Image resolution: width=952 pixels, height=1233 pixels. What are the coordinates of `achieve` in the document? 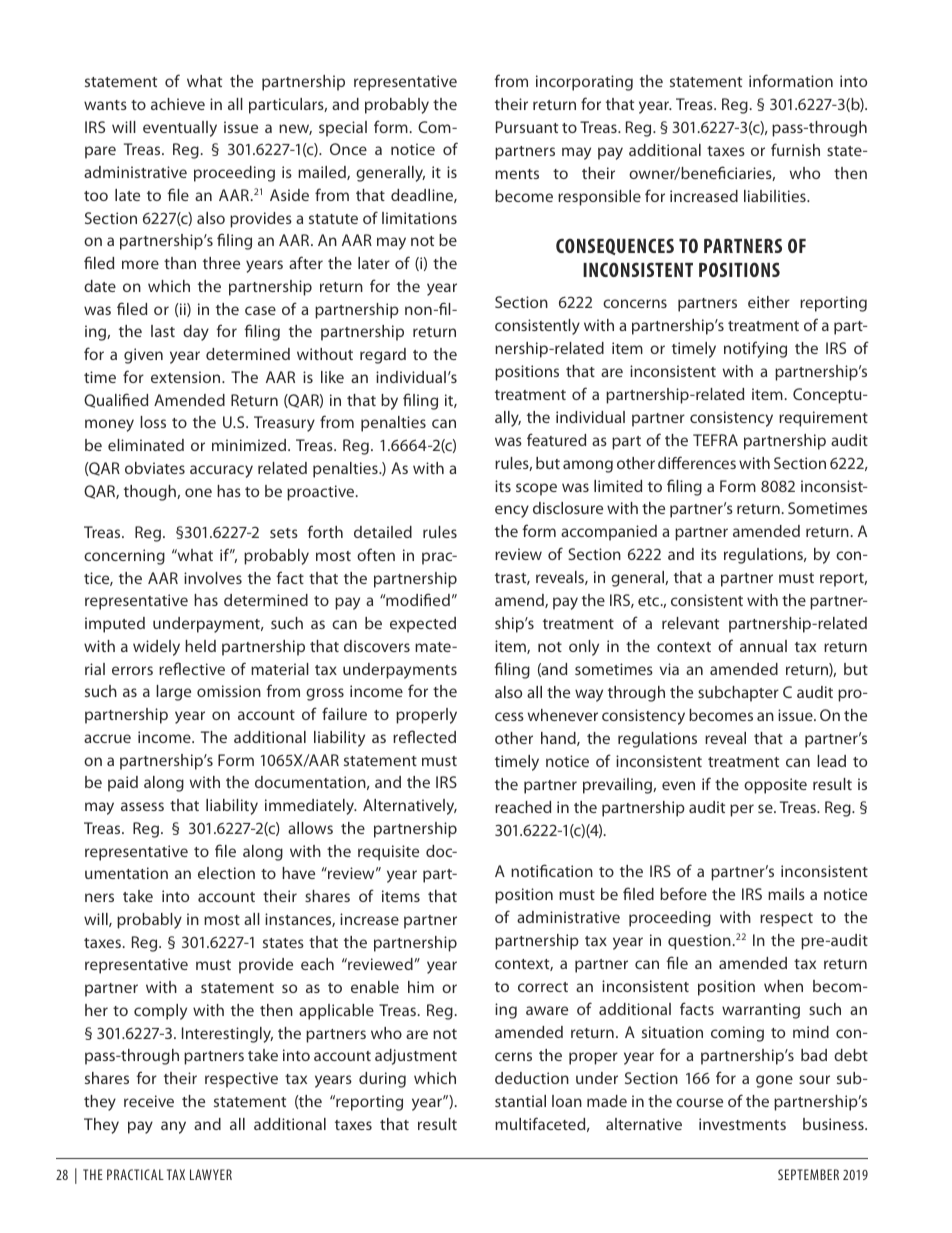 It's located at (178, 104).
